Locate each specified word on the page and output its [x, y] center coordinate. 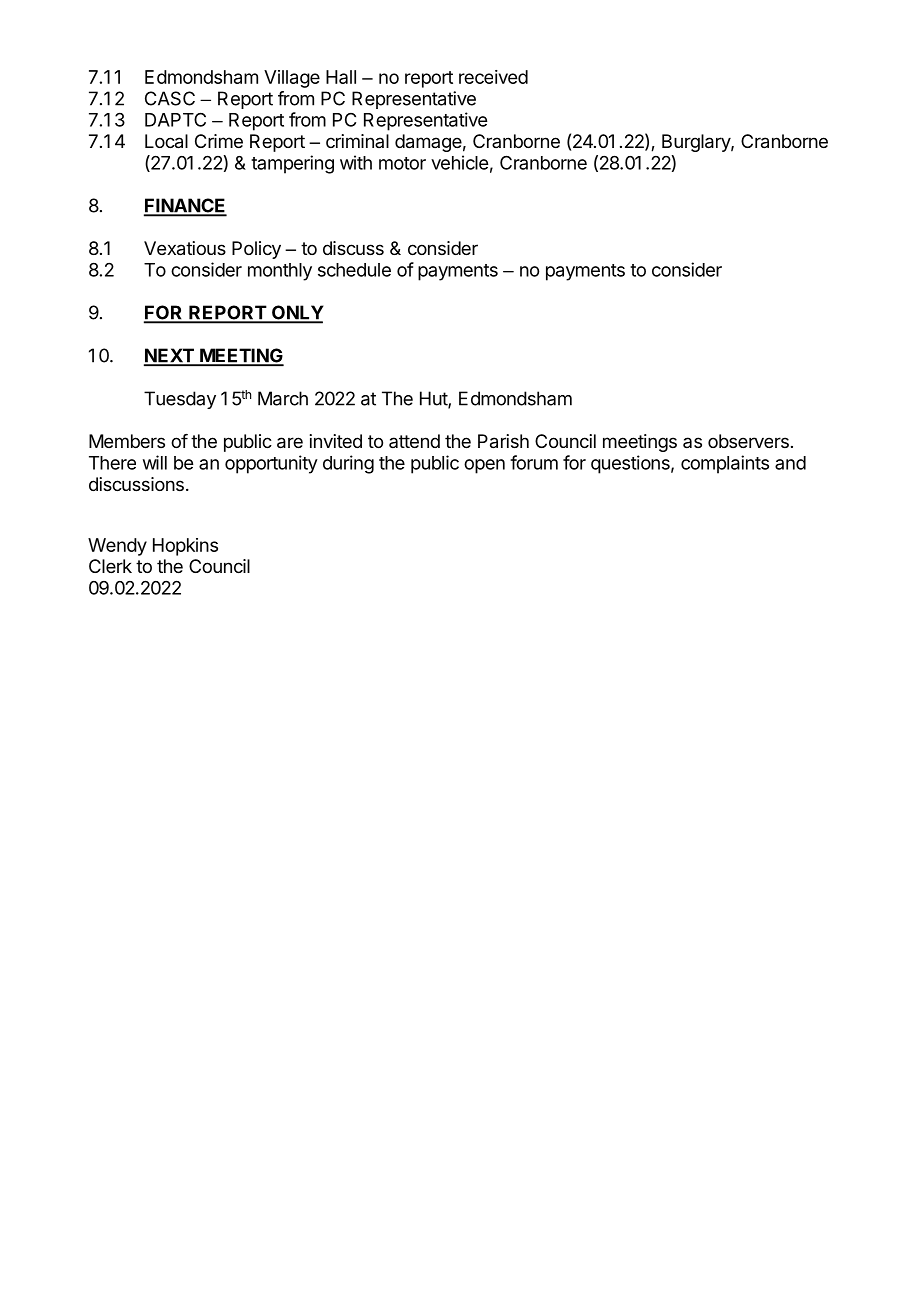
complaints [725, 464]
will [155, 462]
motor [402, 163]
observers [748, 441]
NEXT [170, 356]
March [283, 398]
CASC [170, 98]
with [356, 162]
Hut [434, 399]
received [493, 77]
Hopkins [185, 547]
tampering [292, 164]
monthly [280, 272]
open [484, 466]
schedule [354, 270]
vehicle [459, 162]
